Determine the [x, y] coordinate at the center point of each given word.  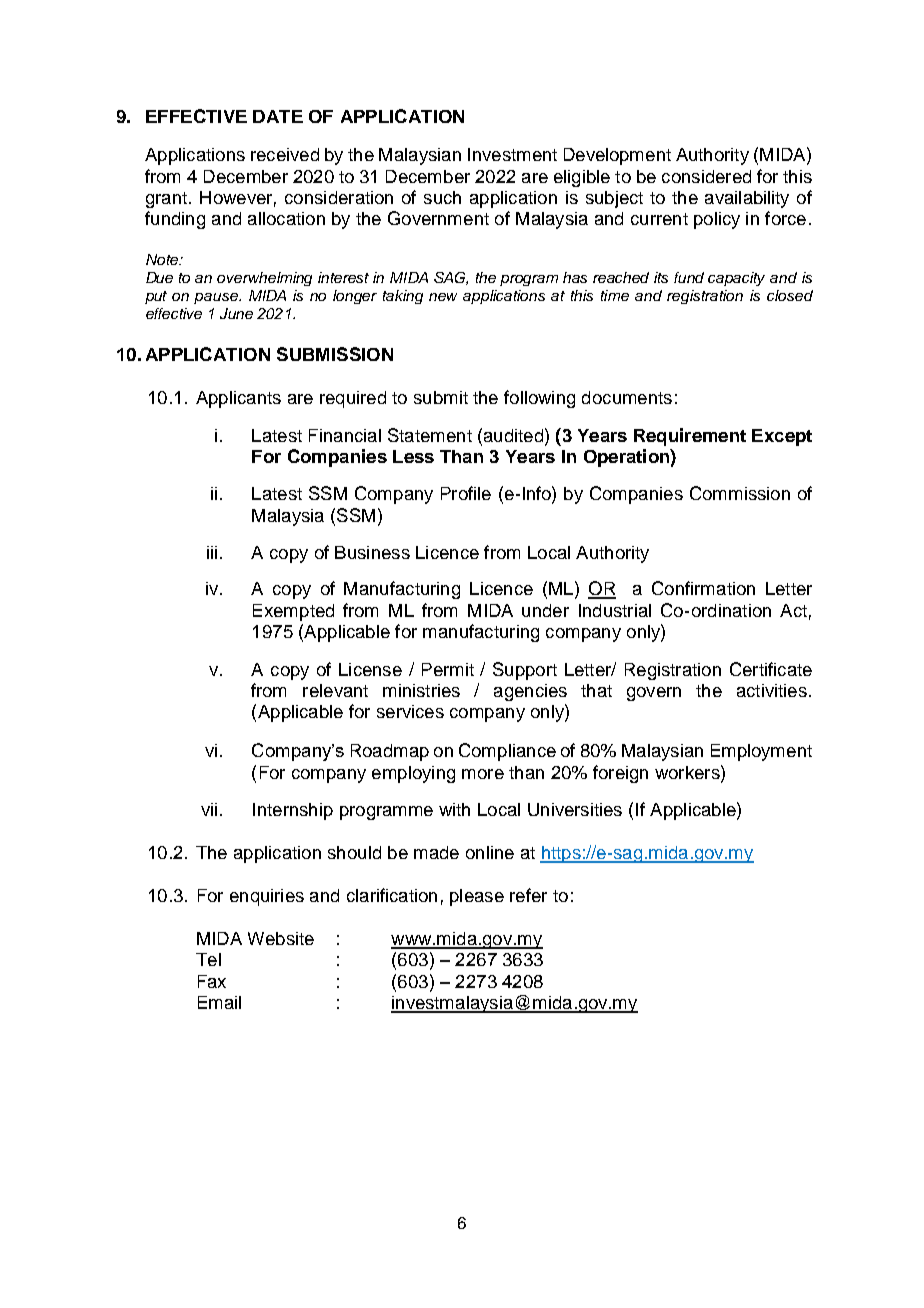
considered [706, 176]
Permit [448, 669]
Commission [740, 493]
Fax [212, 981]
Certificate [771, 669]
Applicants [238, 399]
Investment [512, 154]
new [443, 297]
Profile [466, 493]
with [454, 809]
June [236, 313]
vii [209, 809]
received [285, 154]
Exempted [293, 612]
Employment [761, 752]
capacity [736, 279]
